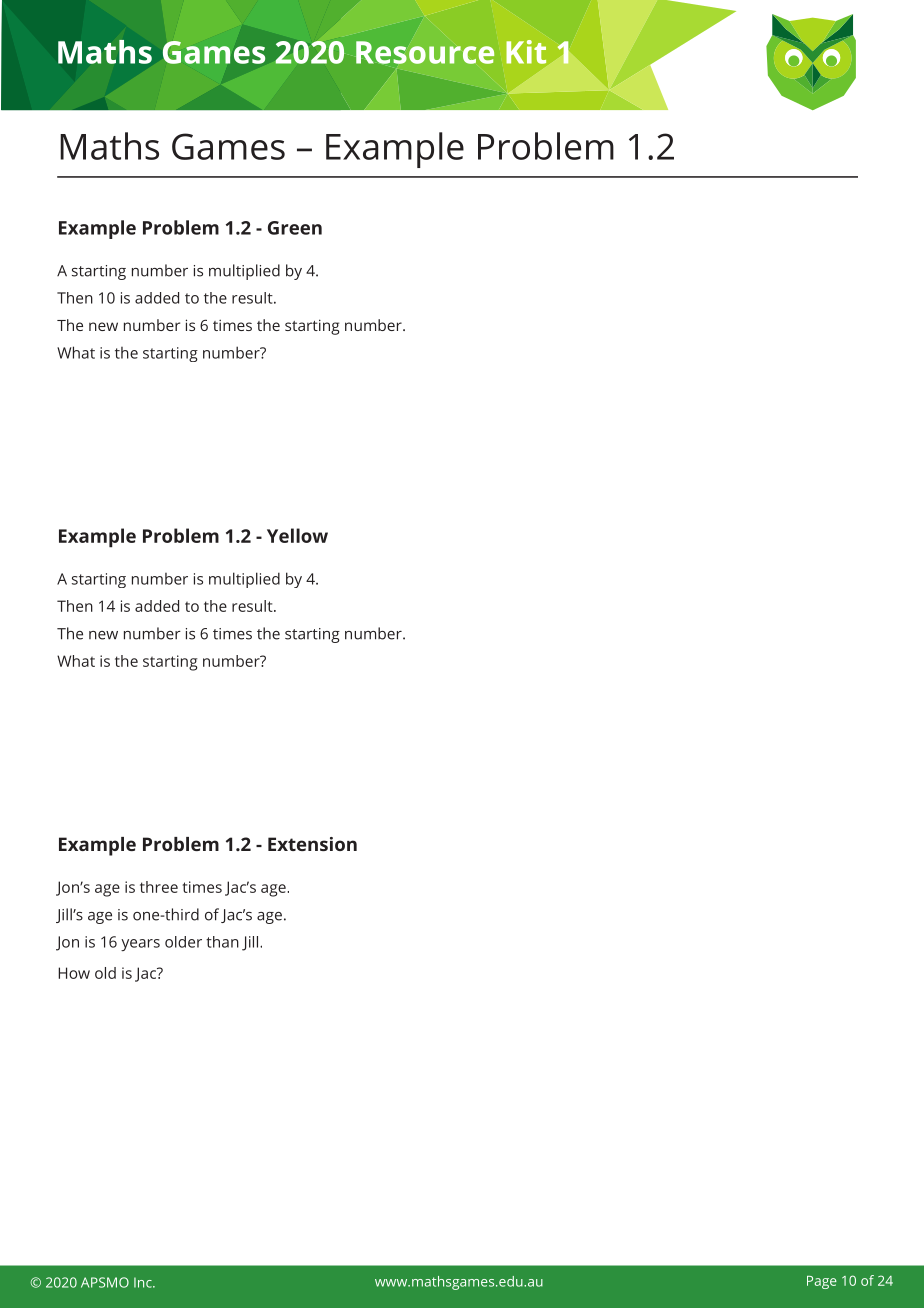  Describe the element at coordinates (295, 228) in the screenshot. I see `Green` at that location.
